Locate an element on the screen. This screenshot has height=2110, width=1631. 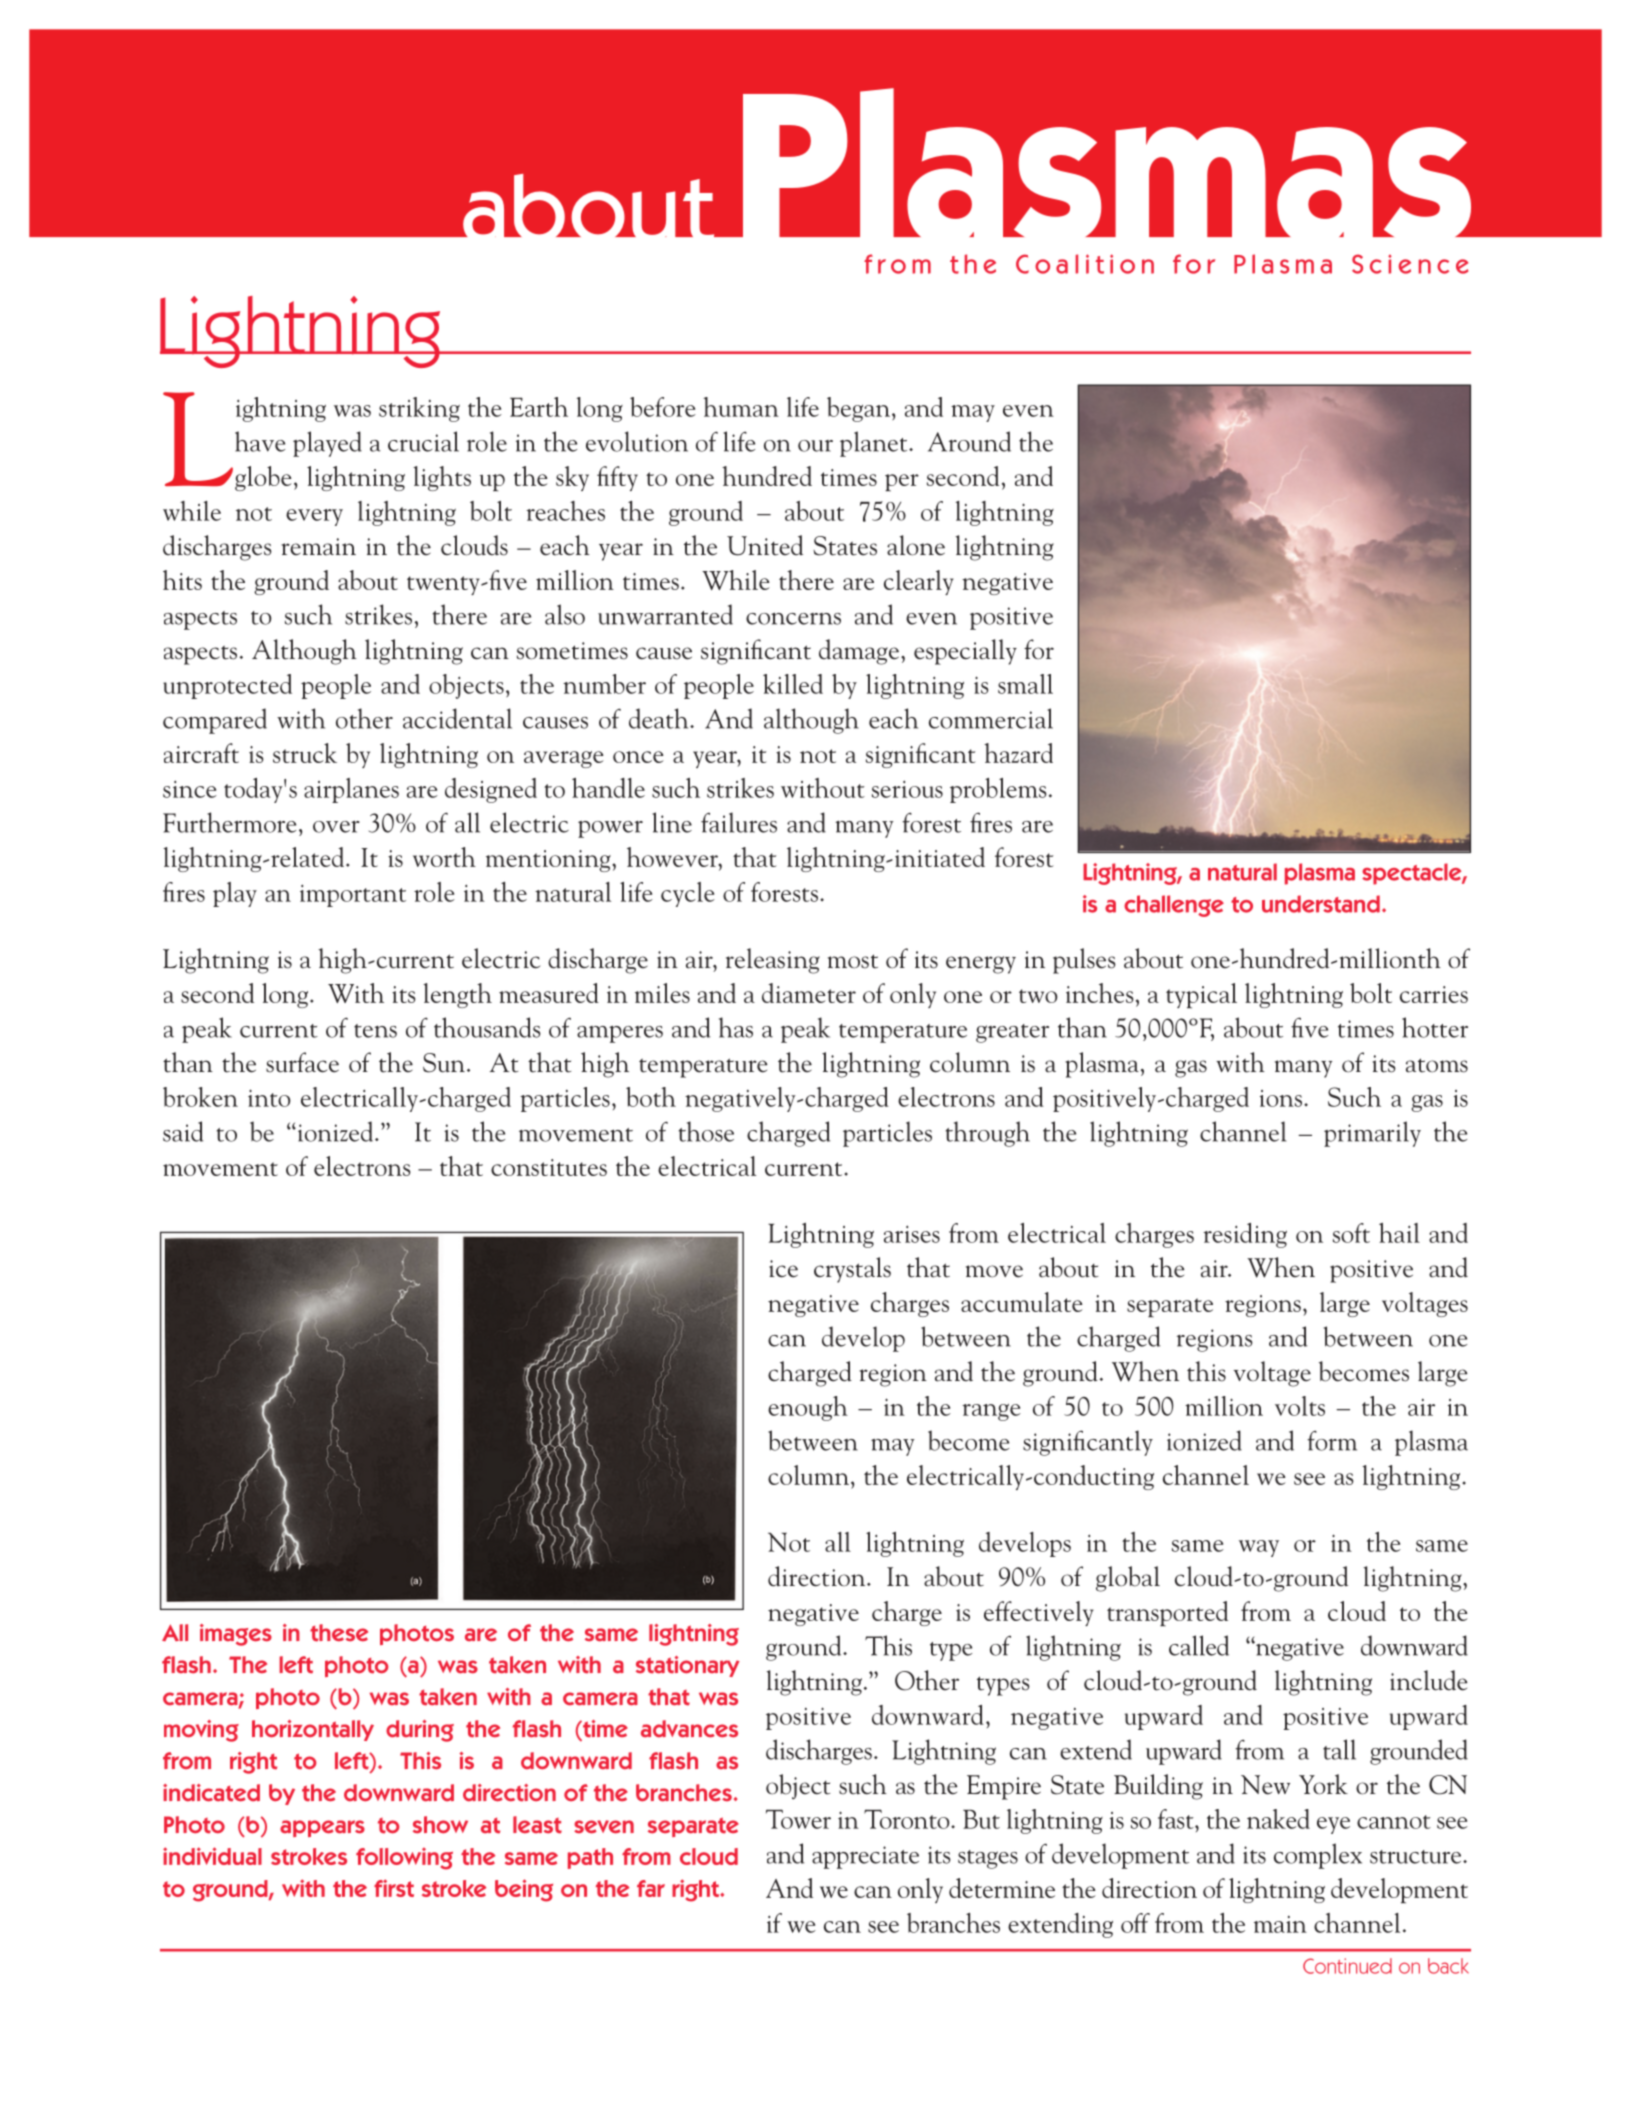
first is located at coordinates (394, 1888).
